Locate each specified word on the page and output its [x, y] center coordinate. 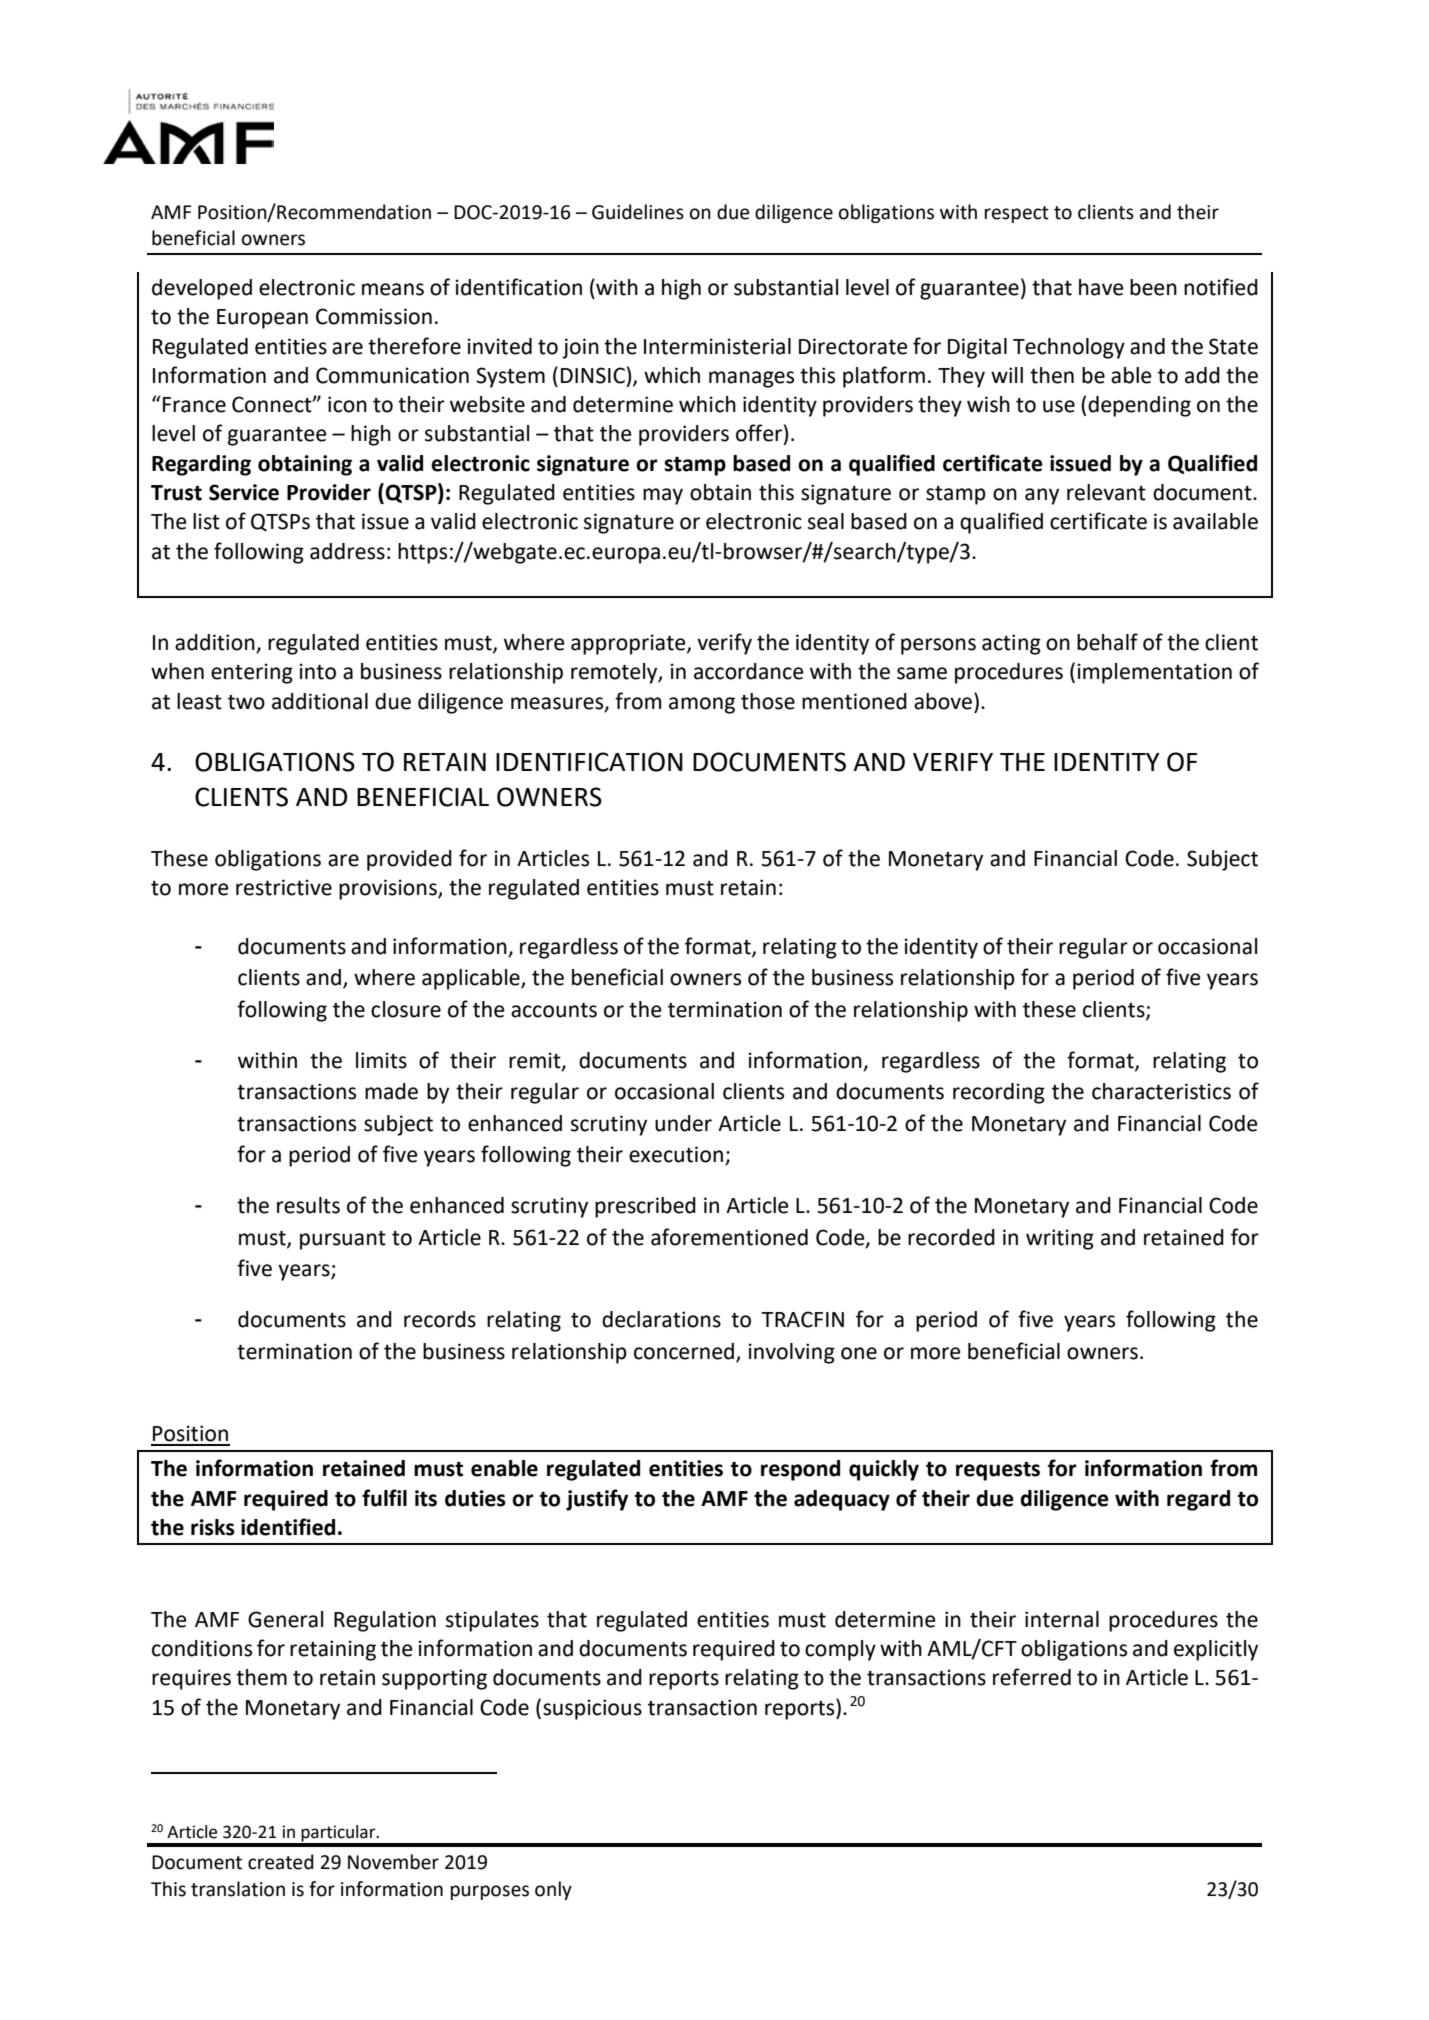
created [281, 1862]
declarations [661, 1319]
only [553, 1890]
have [1101, 287]
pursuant [343, 1240]
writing [1060, 1239]
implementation [1154, 673]
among [702, 705]
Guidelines [638, 212]
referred [1032, 1677]
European [262, 319]
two [246, 702]
